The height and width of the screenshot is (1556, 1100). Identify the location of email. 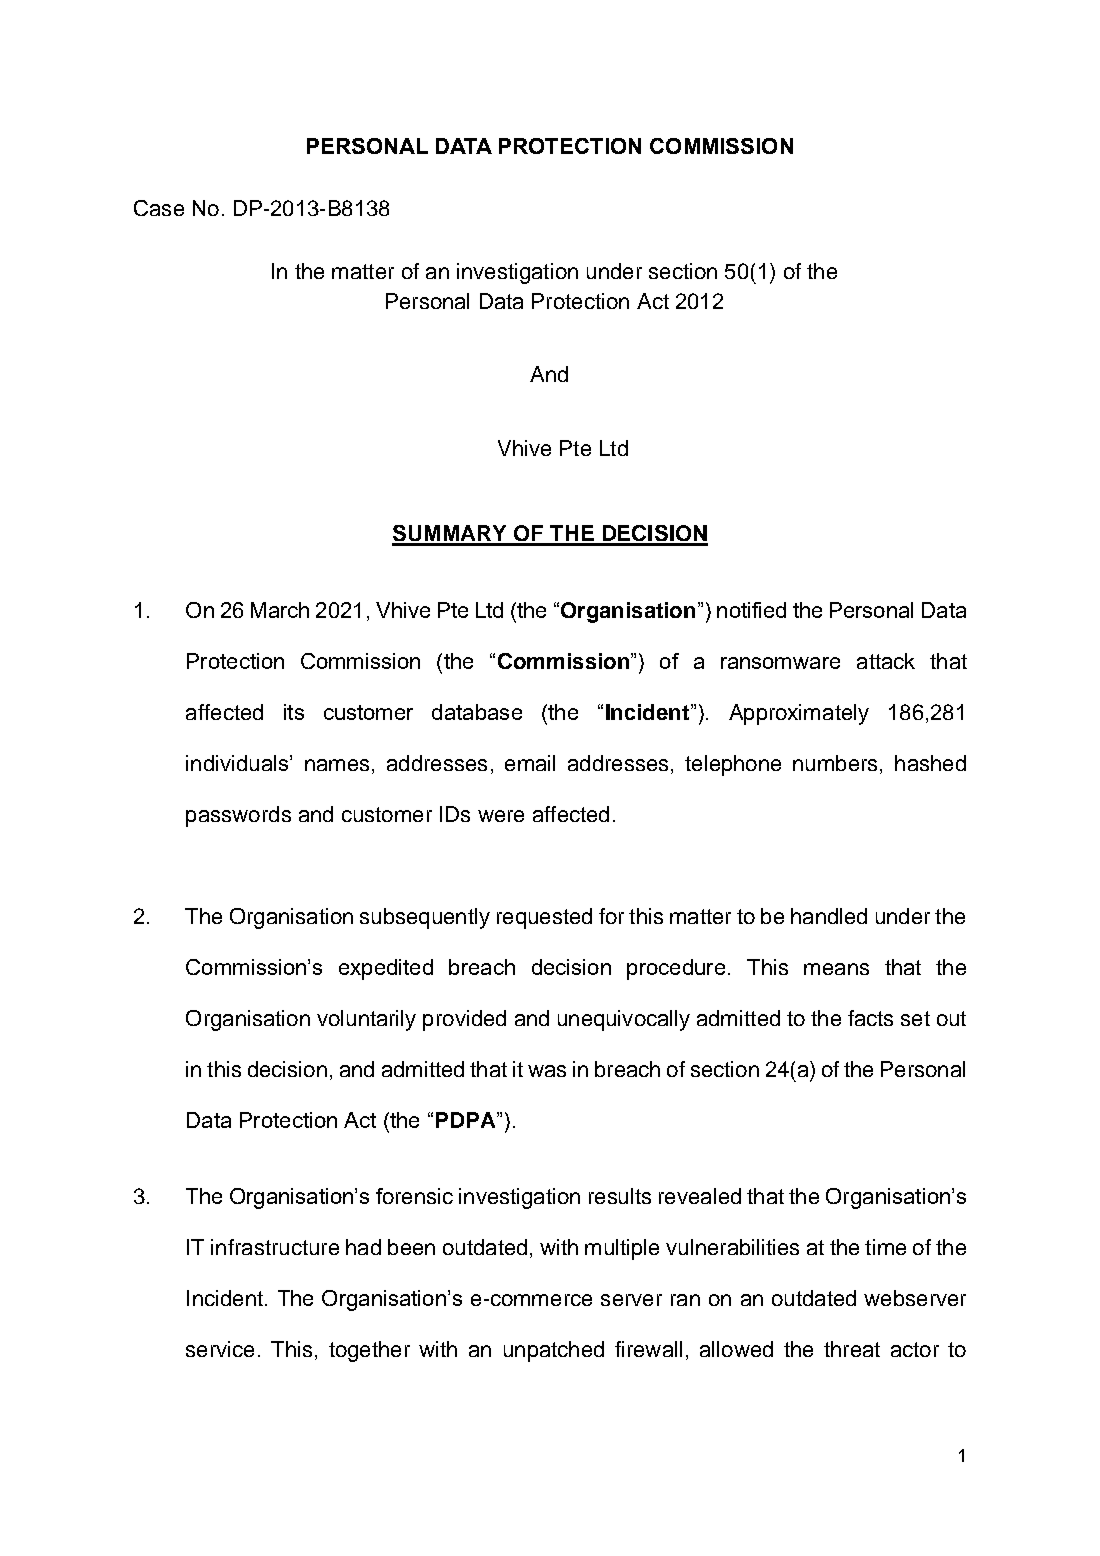
(530, 763).
